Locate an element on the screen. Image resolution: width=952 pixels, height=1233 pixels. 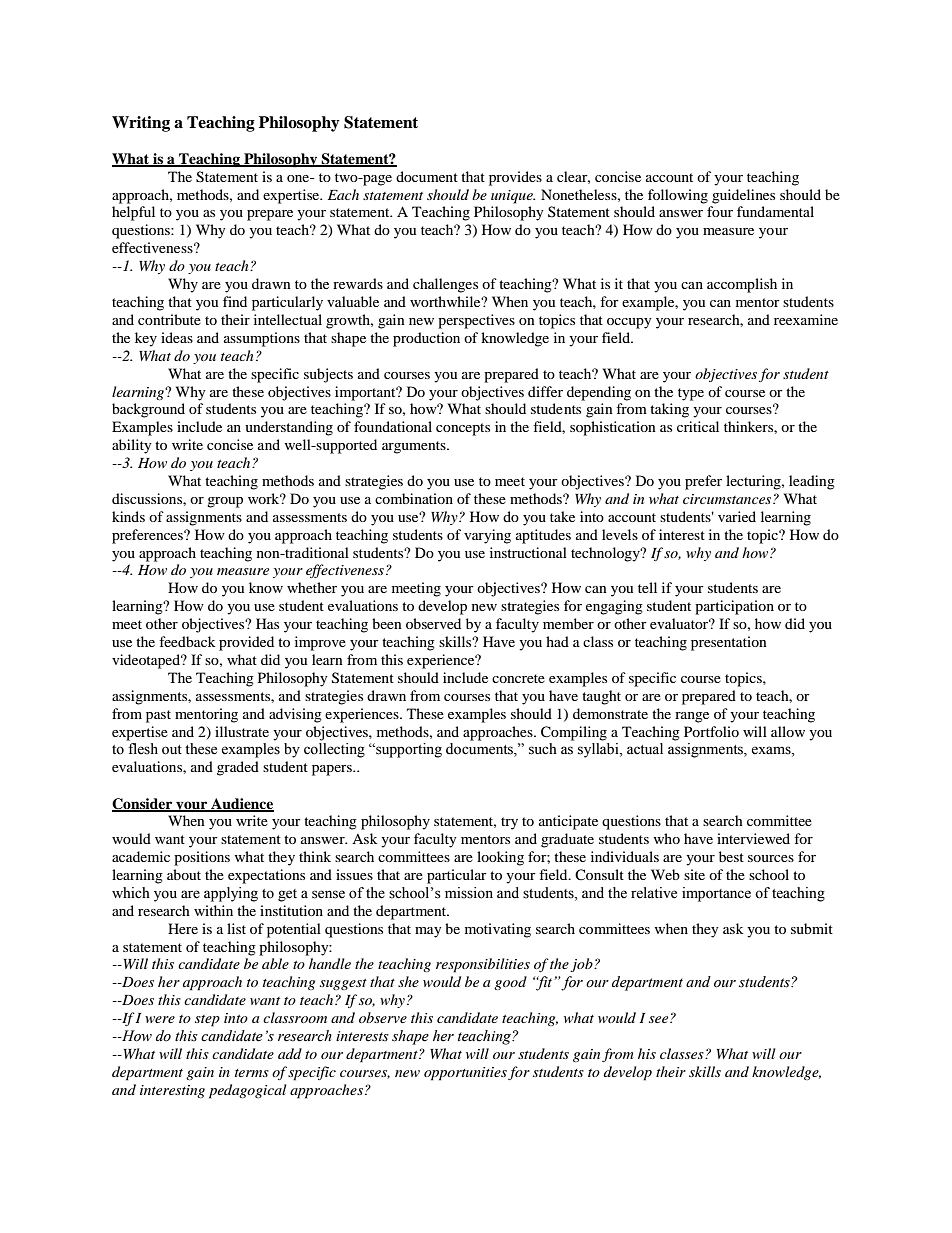
Writing is located at coordinates (141, 124).
